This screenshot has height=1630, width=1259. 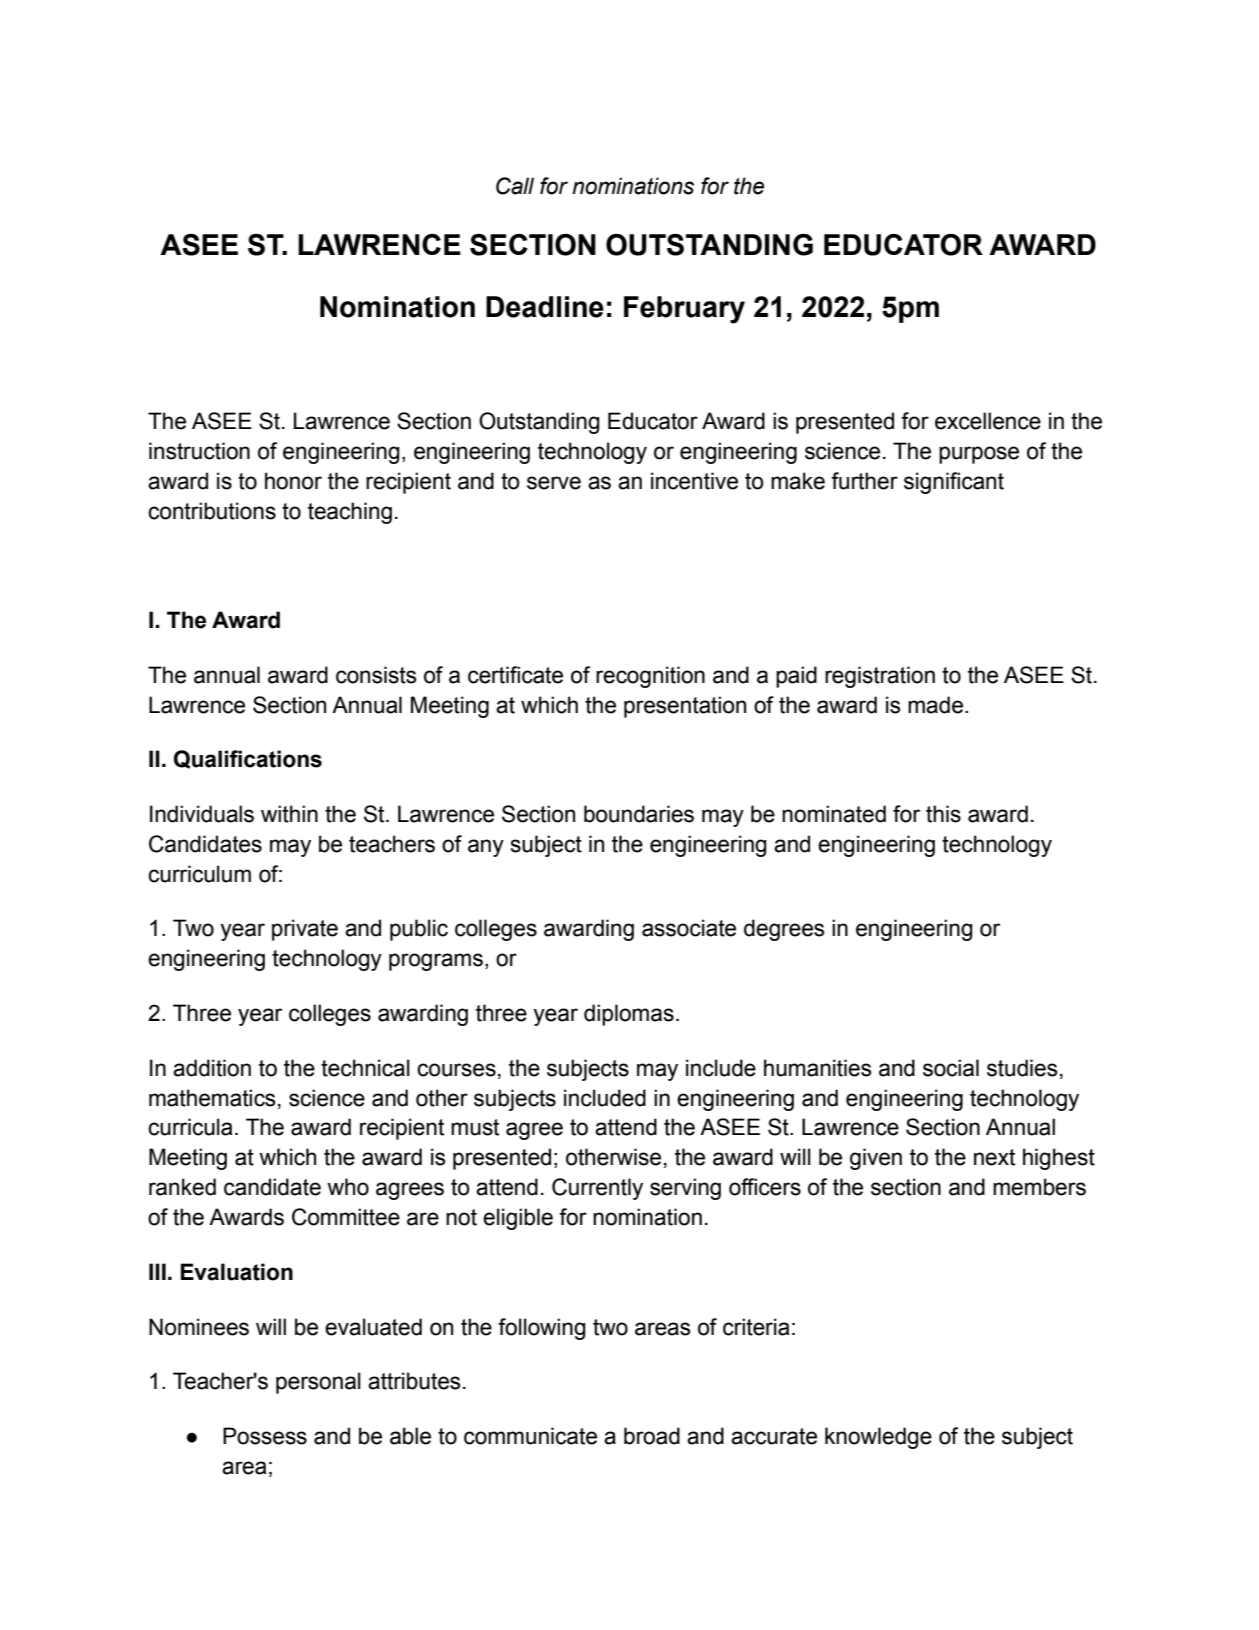 What do you see at coordinates (878, 1438) in the screenshot?
I see `knowledge` at bounding box center [878, 1438].
